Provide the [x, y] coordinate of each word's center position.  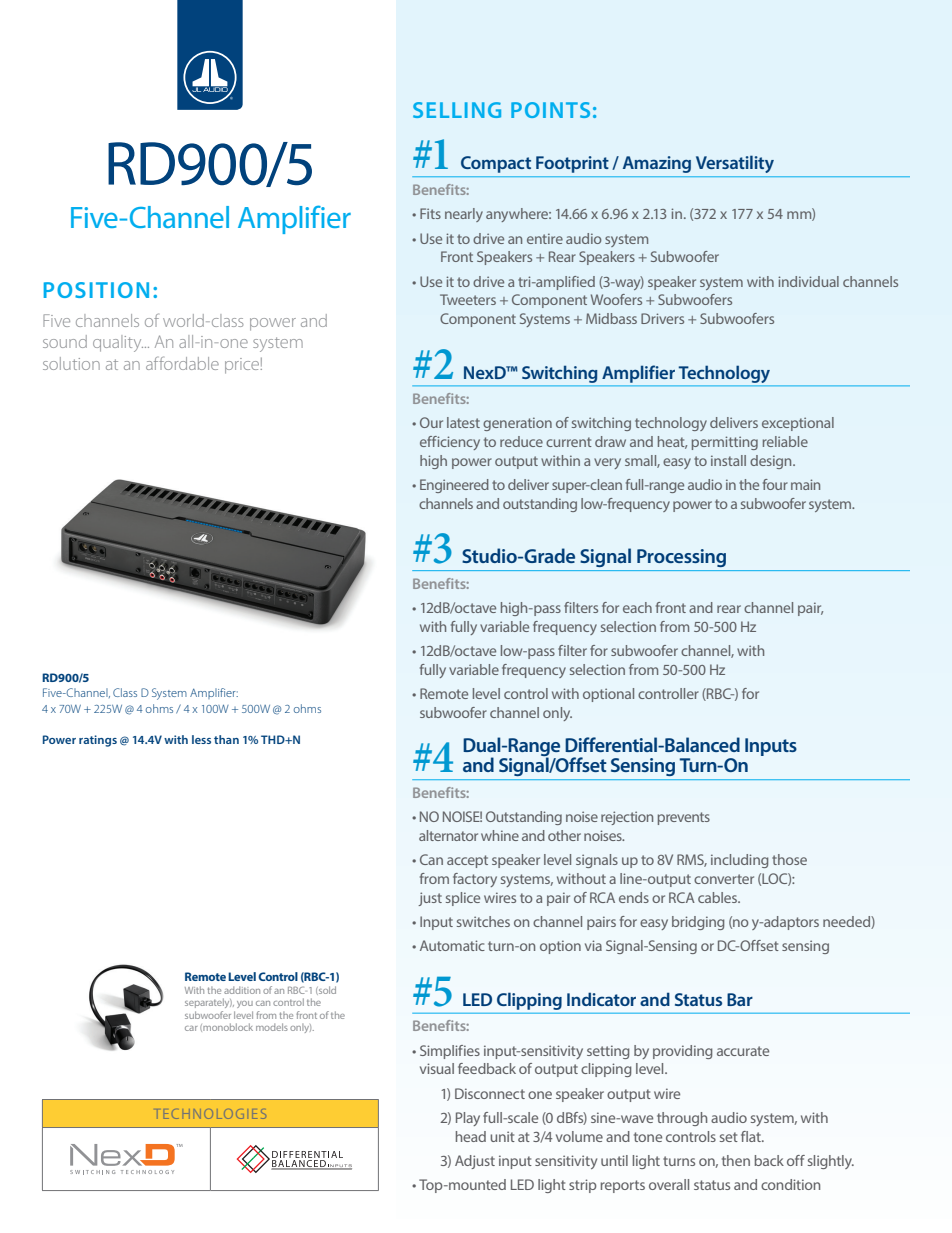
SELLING [457, 110]
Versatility [735, 164]
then [736, 1160]
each [637, 607]
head [471, 1136]
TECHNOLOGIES [211, 1114]
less [201, 739]
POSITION [96, 290]
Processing [681, 558]
